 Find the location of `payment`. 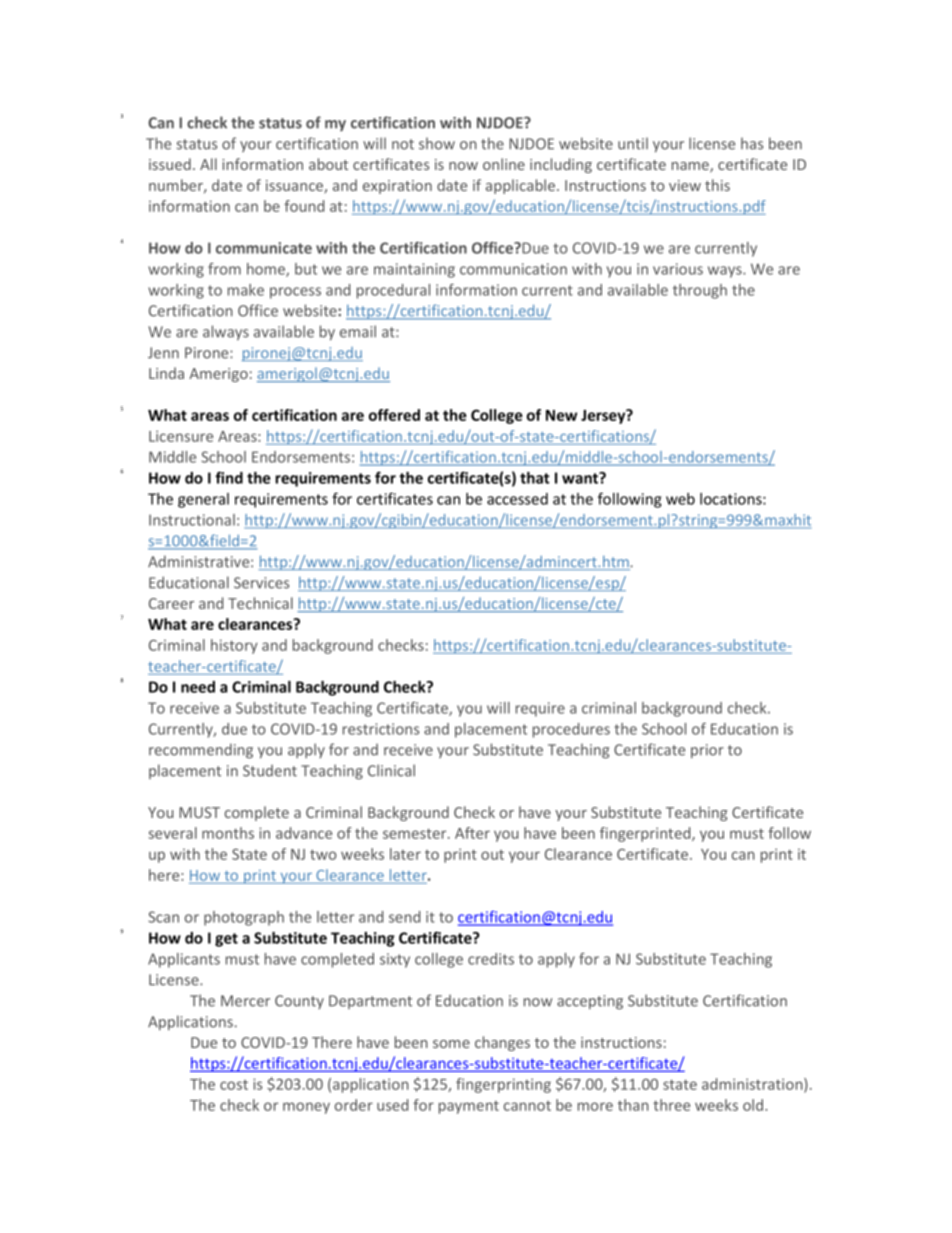

payment is located at coordinates (469, 1107).
